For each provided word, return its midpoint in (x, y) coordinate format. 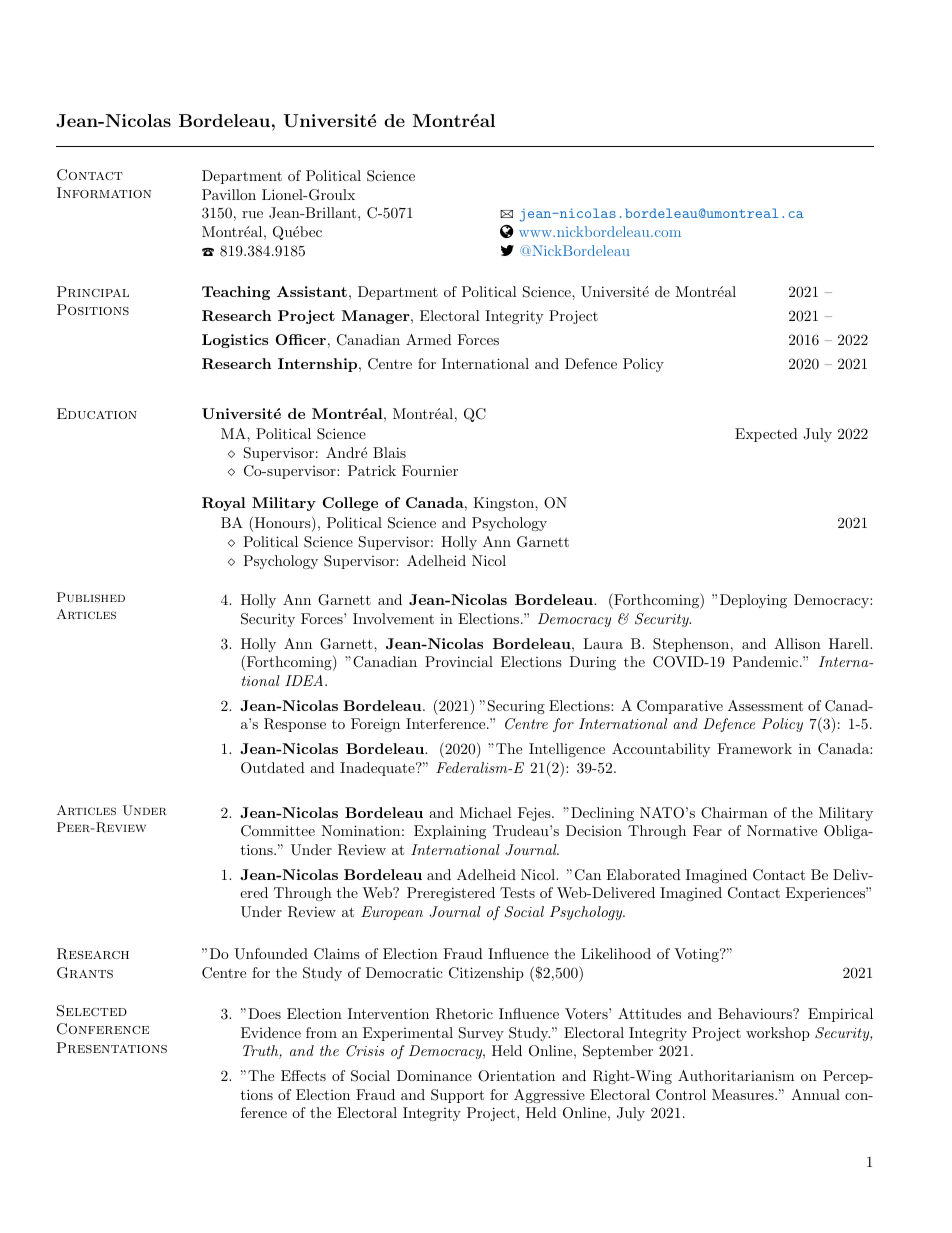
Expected (766, 435)
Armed (429, 339)
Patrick (372, 470)
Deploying (753, 601)
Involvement (393, 618)
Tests (517, 892)
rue (252, 214)
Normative (782, 830)
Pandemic (765, 661)
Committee (278, 831)
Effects (303, 1075)
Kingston (504, 504)
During (592, 663)
